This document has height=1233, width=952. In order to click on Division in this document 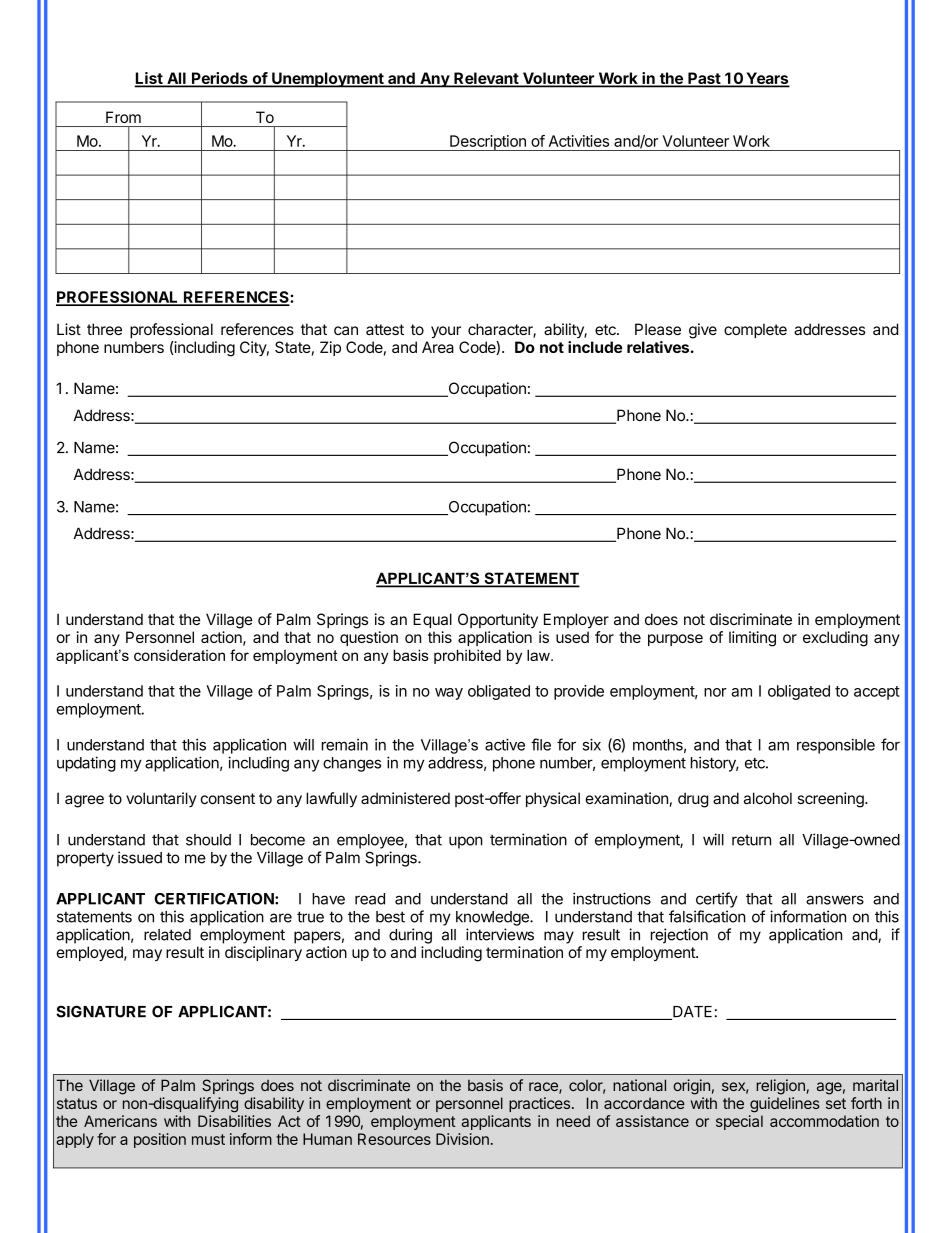, I will do `click(462, 1139)`.
